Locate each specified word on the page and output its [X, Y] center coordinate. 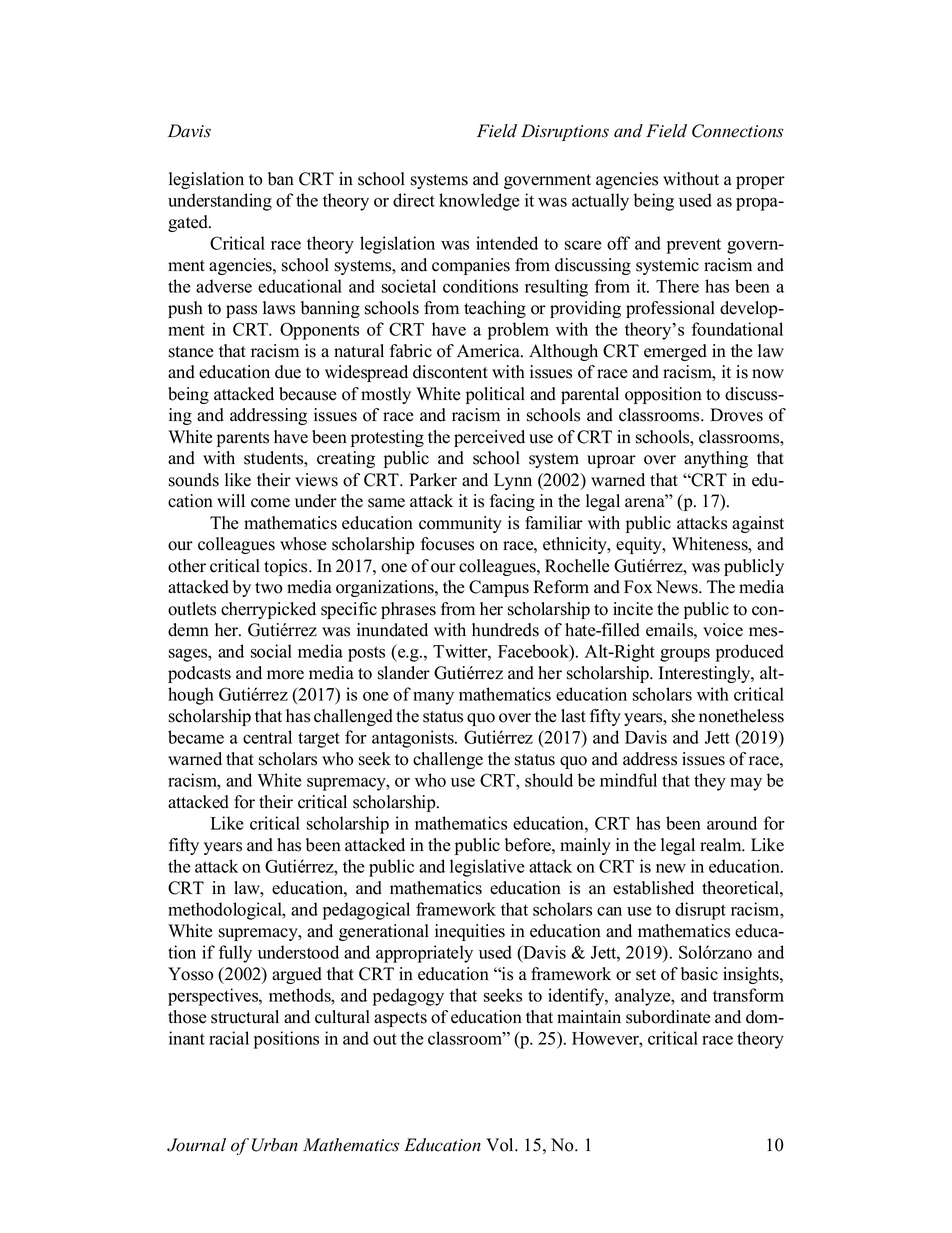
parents [243, 439]
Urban [275, 1145]
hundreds [505, 630]
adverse [224, 286]
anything [716, 459]
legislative [487, 868]
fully [235, 954]
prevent [694, 246]
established [653, 888]
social [271, 651]
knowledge [479, 202]
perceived [489, 438]
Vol [501, 1145]
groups [685, 655]
